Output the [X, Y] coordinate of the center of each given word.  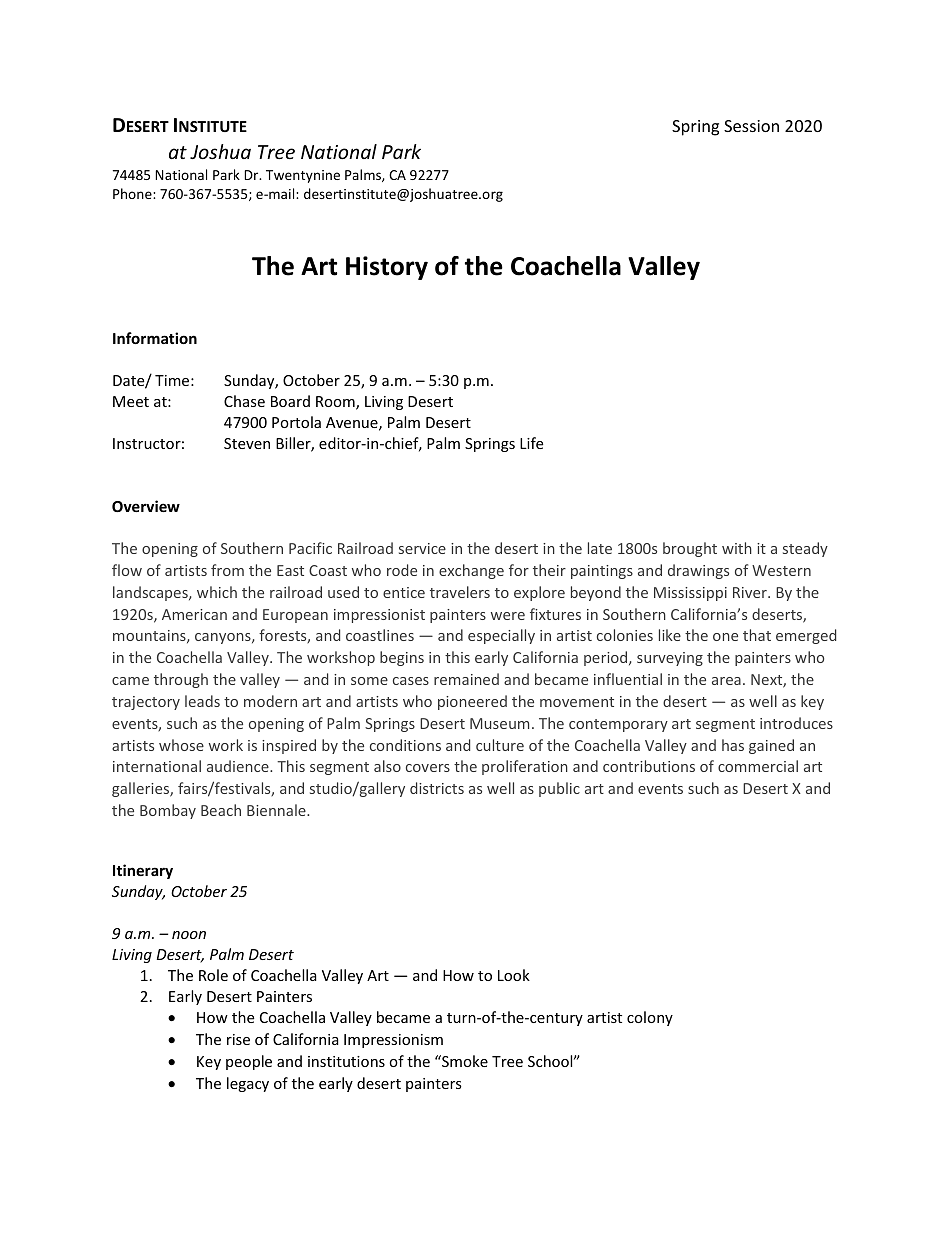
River [751, 592]
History [387, 268]
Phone [133, 193]
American [194, 614]
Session [751, 126]
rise [238, 1039]
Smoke [464, 1061]
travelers [460, 592]
